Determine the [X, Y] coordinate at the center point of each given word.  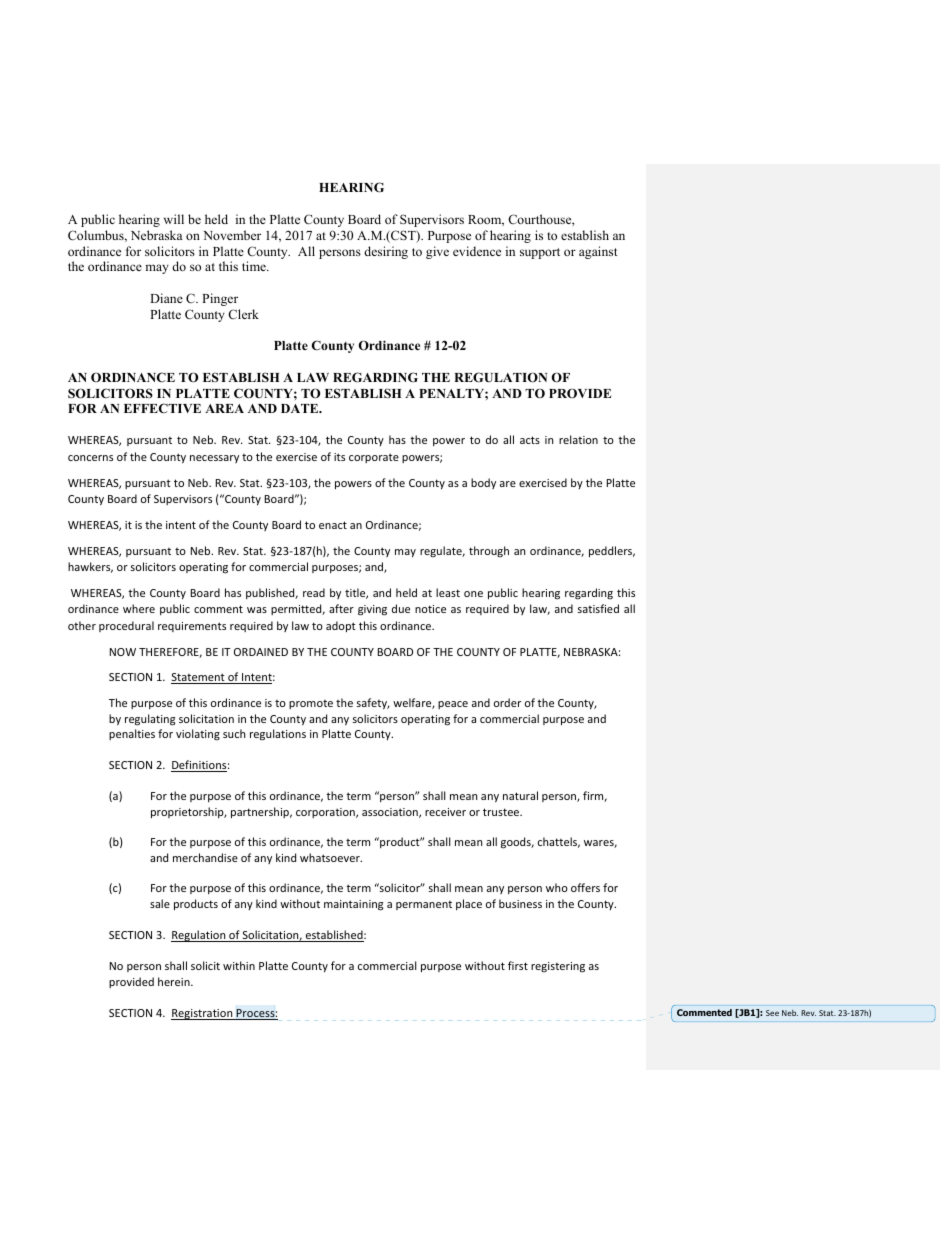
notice [430, 609]
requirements [192, 627]
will [174, 219]
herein [175, 981]
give [437, 252]
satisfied [598, 608]
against [598, 252]
